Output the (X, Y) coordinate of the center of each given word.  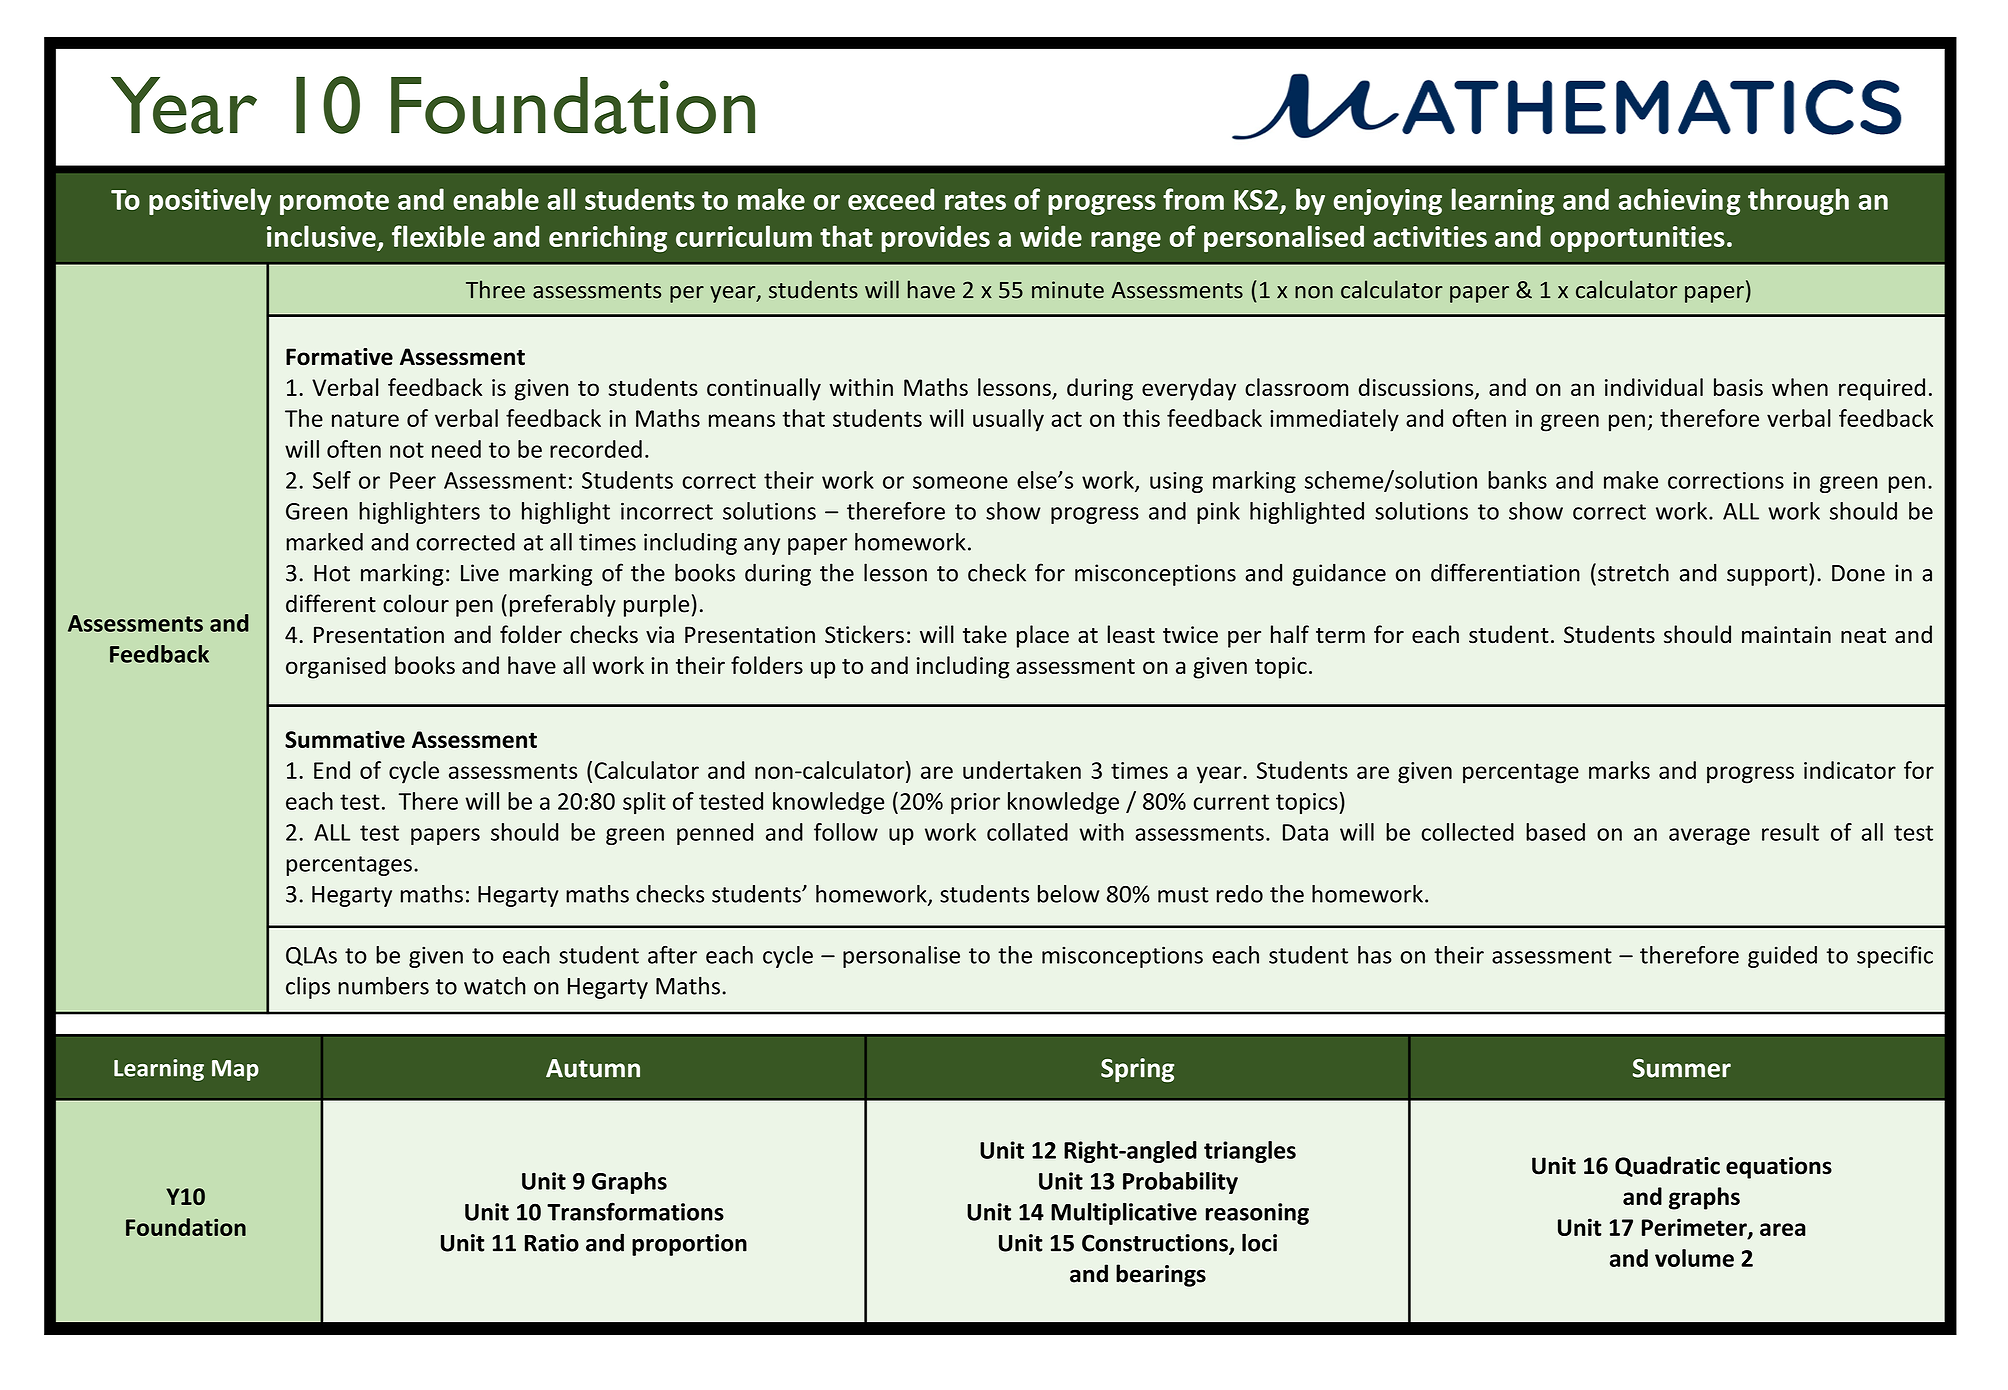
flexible (438, 236)
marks (1619, 770)
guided (1782, 957)
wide (1051, 236)
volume (1694, 1258)
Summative (345, 739)
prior (975, 803)
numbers (383, 986)
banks (1517, 480)
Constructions (1156, 1244)
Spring (1137, 1070)
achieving (1679, 201)
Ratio (552, 1243)
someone (960, 482)
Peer (413, 480)
